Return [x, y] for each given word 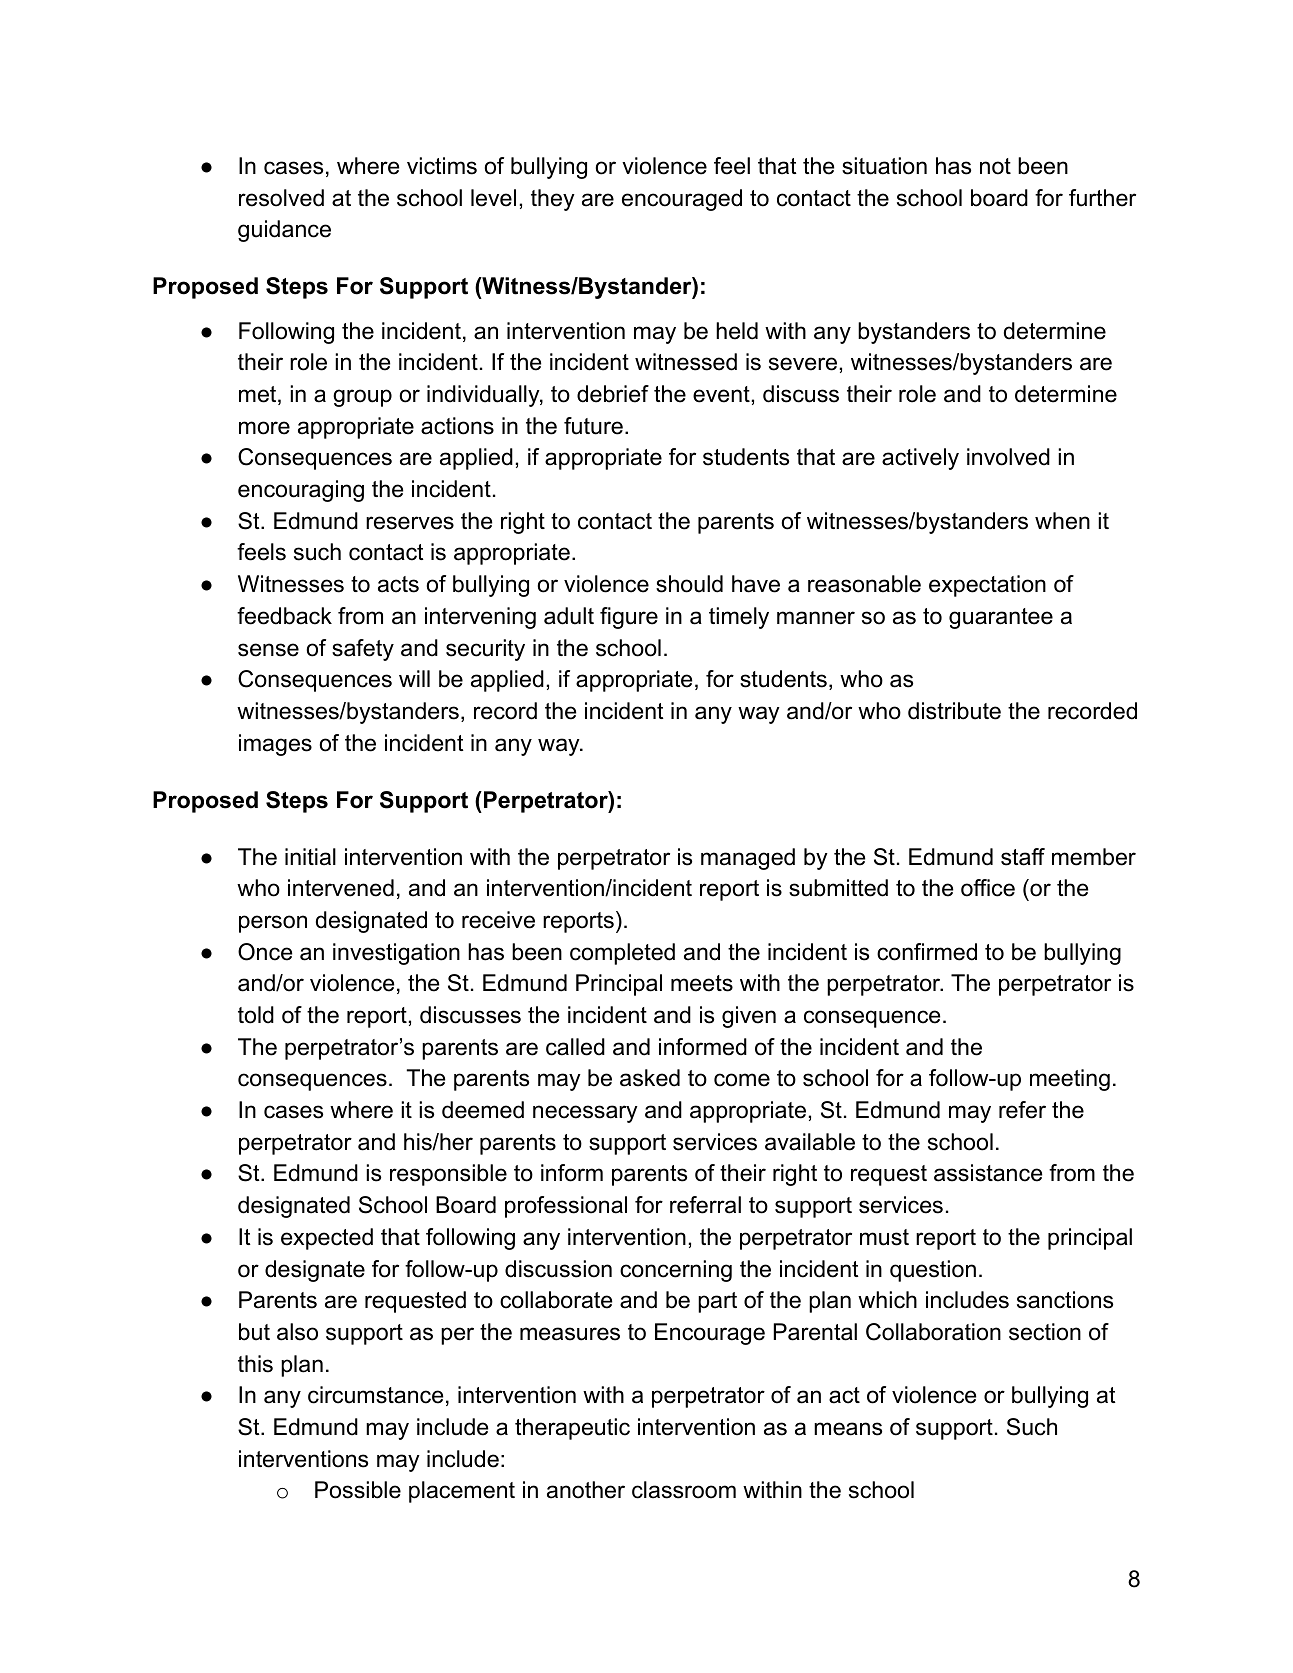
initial [310, 857]
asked [650, 1078]
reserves [410, 523]
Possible [358, 1490]
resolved [281, 198]
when [1062, 521]
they [553, 200]
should [689, 584]
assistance [988, 1173]
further [1102, 198]
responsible [448, 1175]
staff [1023, 857]
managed [748, 859]
